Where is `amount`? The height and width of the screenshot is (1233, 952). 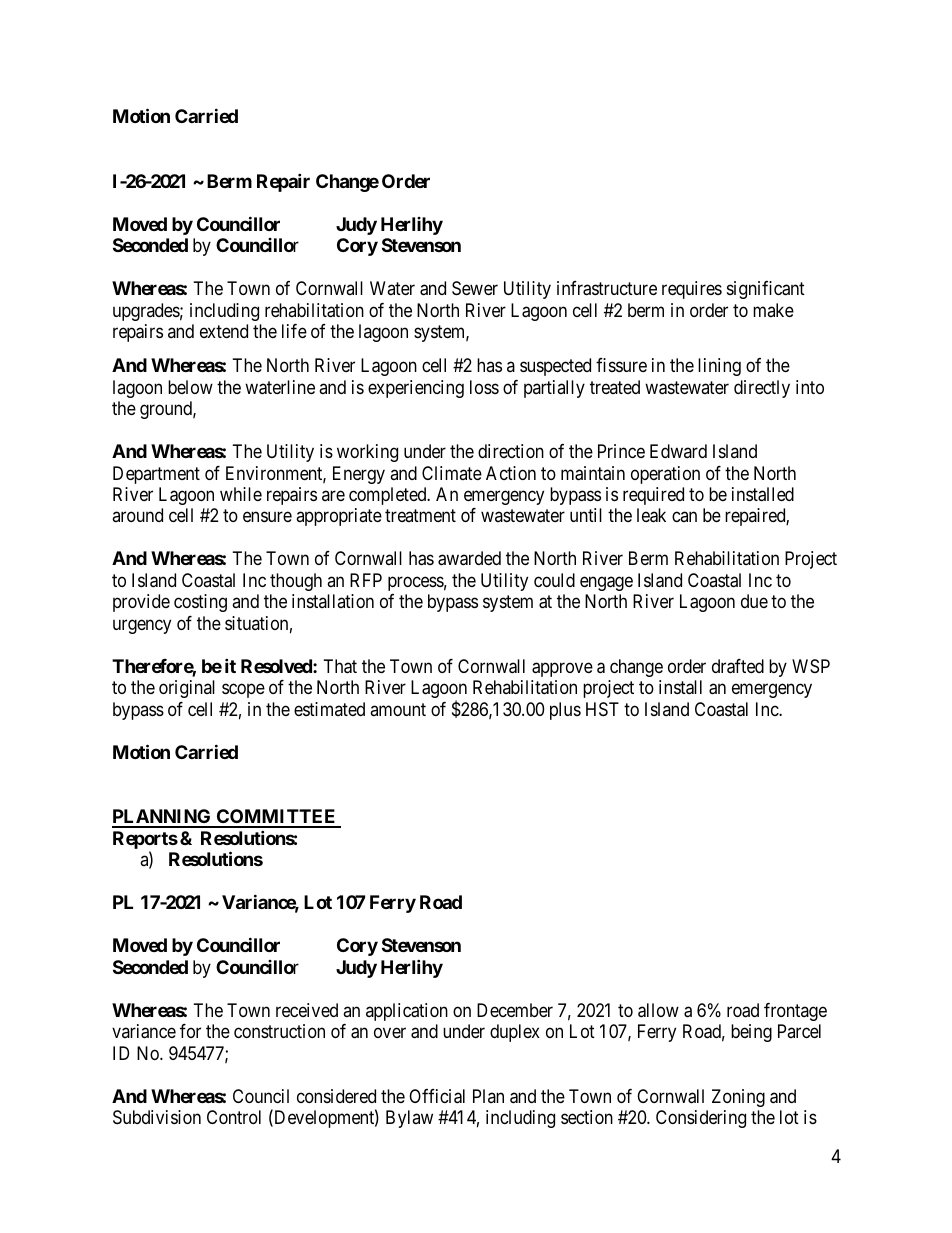
amount is located at coordinates (398, 709).
